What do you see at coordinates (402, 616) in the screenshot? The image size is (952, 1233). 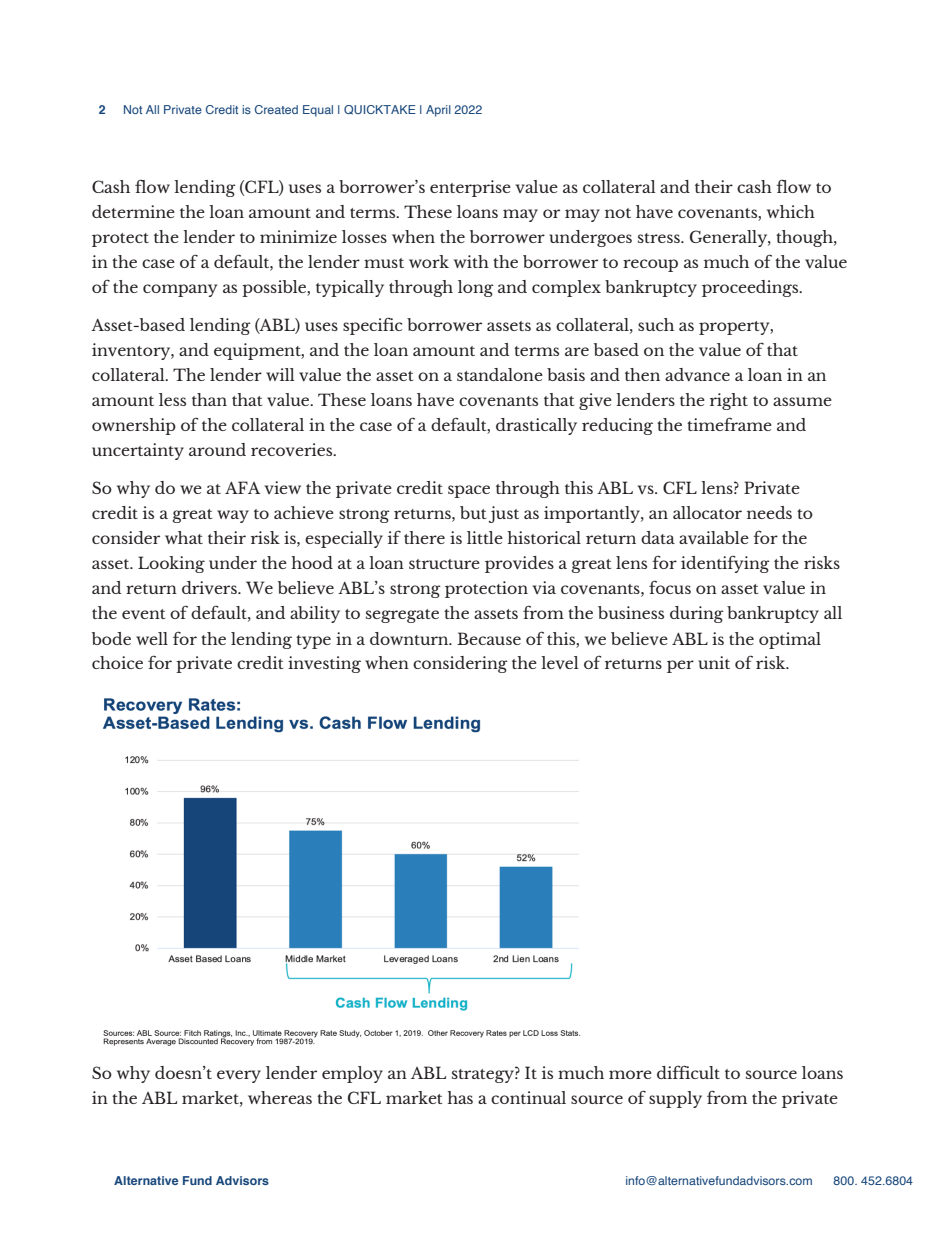 I see `segregate` at bounding box center [402, 616].
